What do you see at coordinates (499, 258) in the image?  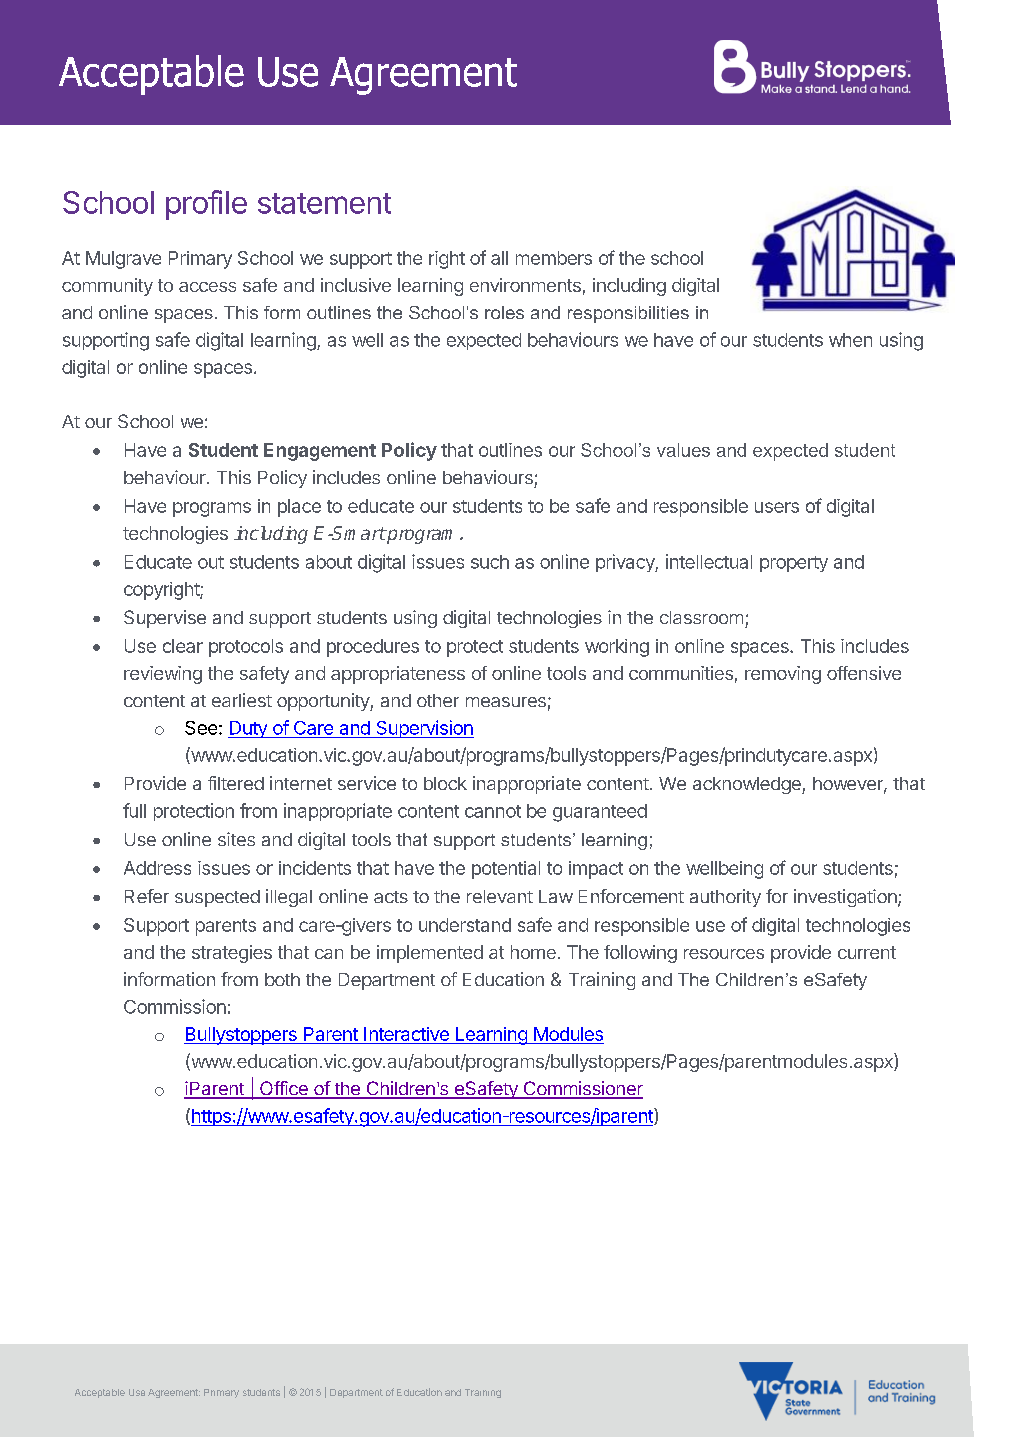 I see `all` at bounding box center [499, 258].
